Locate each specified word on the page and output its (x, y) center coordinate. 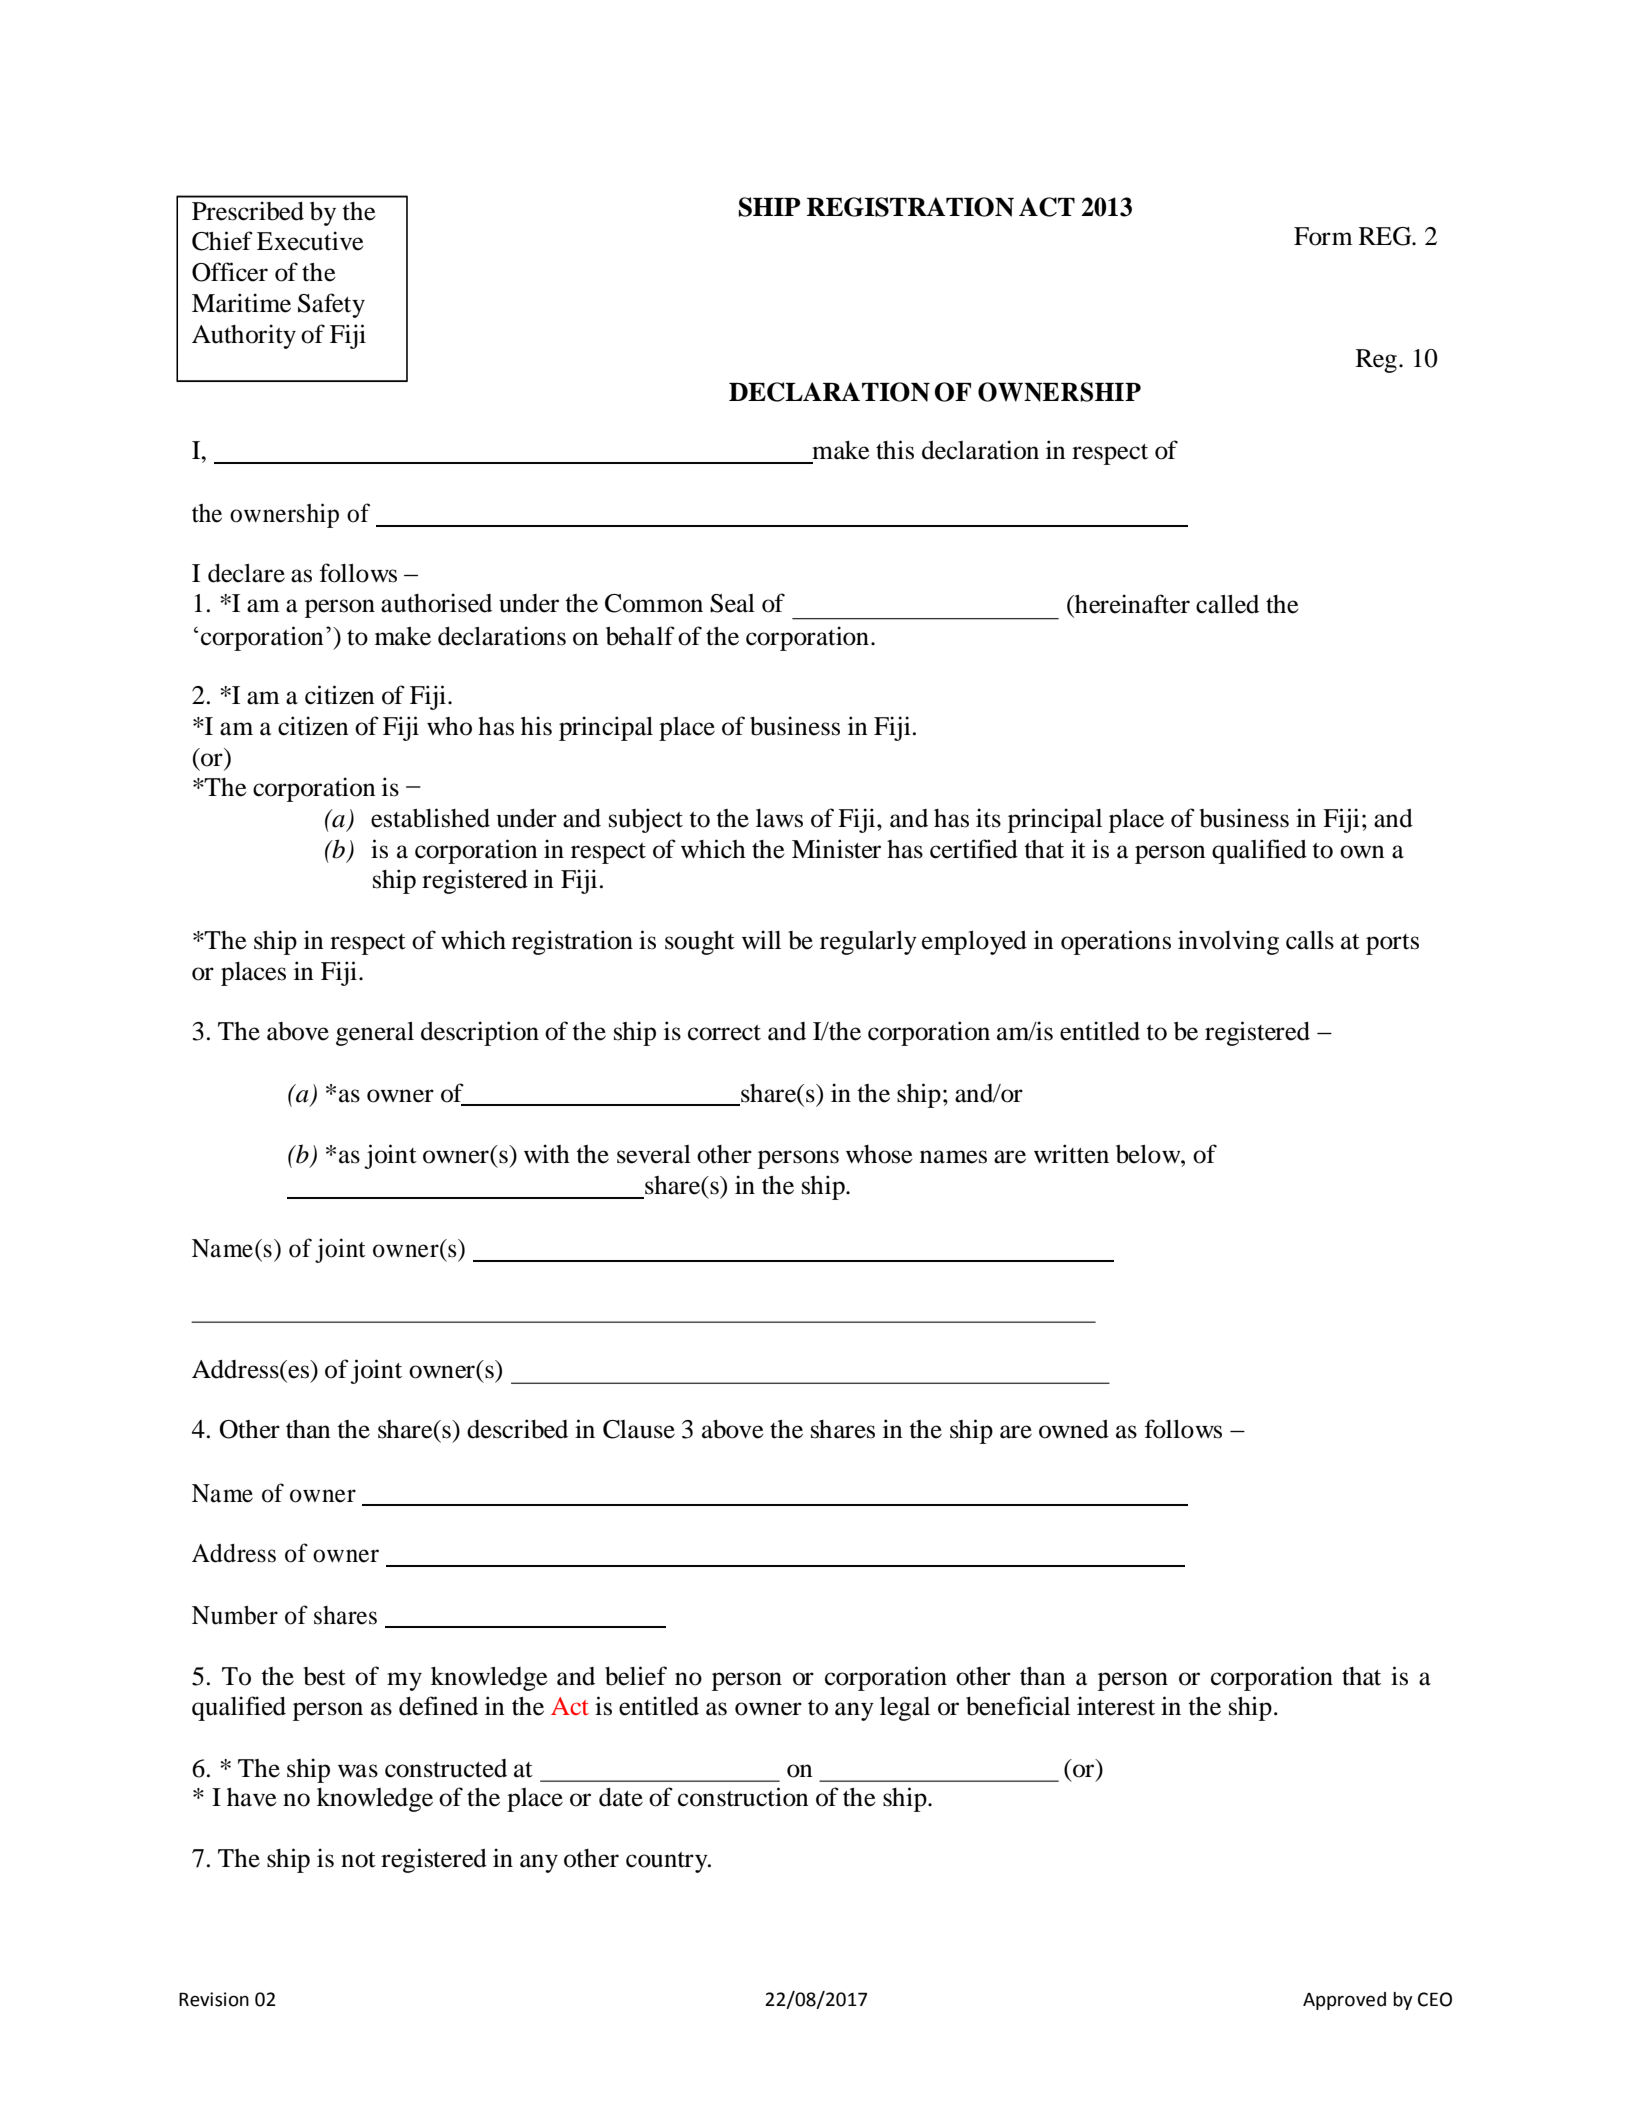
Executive (310, 241)
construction (743, 1797)
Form (1323, 236)
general (375, 1034)
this (895, 450)
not (358, 1860)
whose (879, 1154)
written (1071, 1154)
